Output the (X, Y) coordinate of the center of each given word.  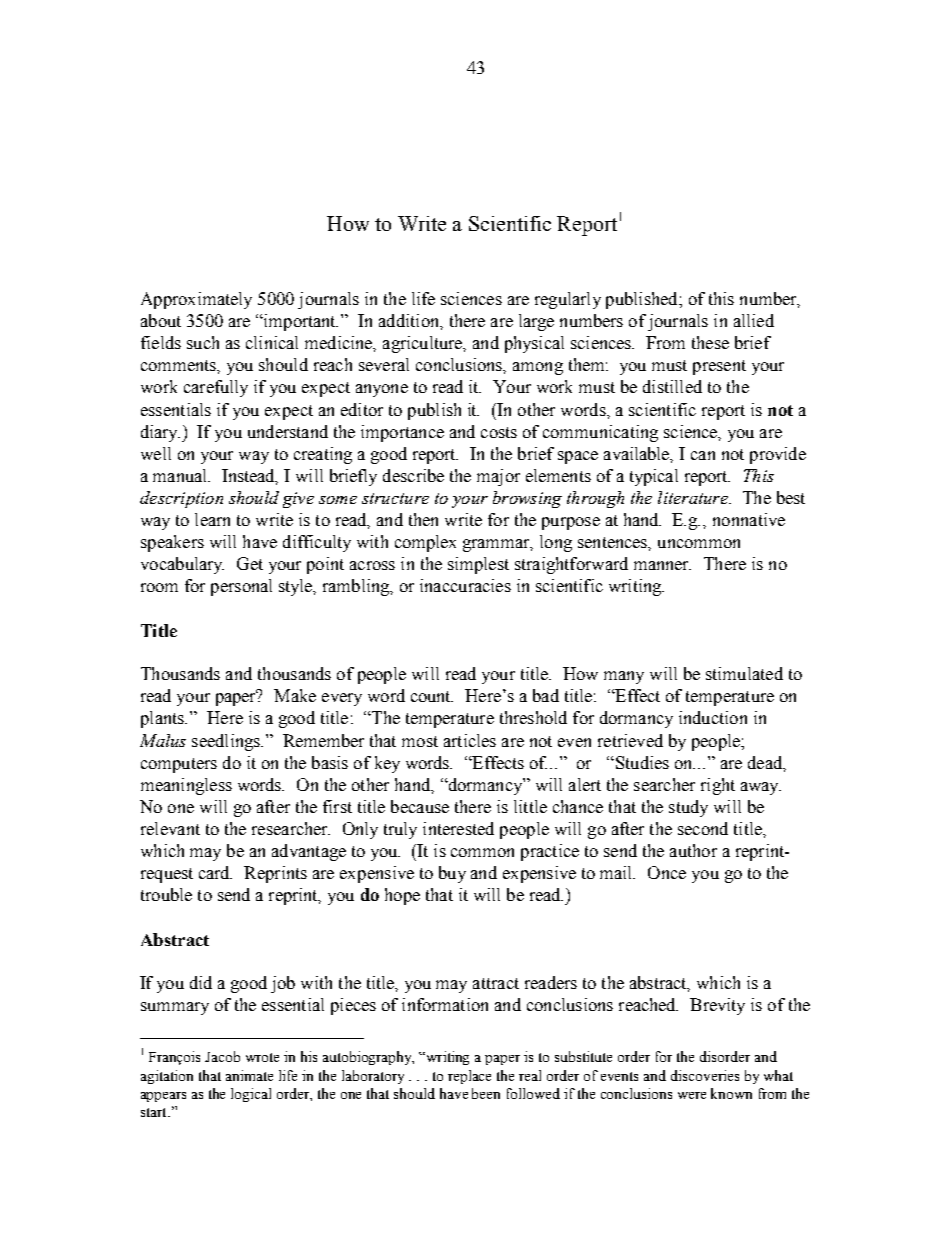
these (710, 342)
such (203, 342)
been (486, 1093)
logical (251, 1095)
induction (713, 717)
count (432, 696)
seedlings (227, 742)
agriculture (424, 344)
